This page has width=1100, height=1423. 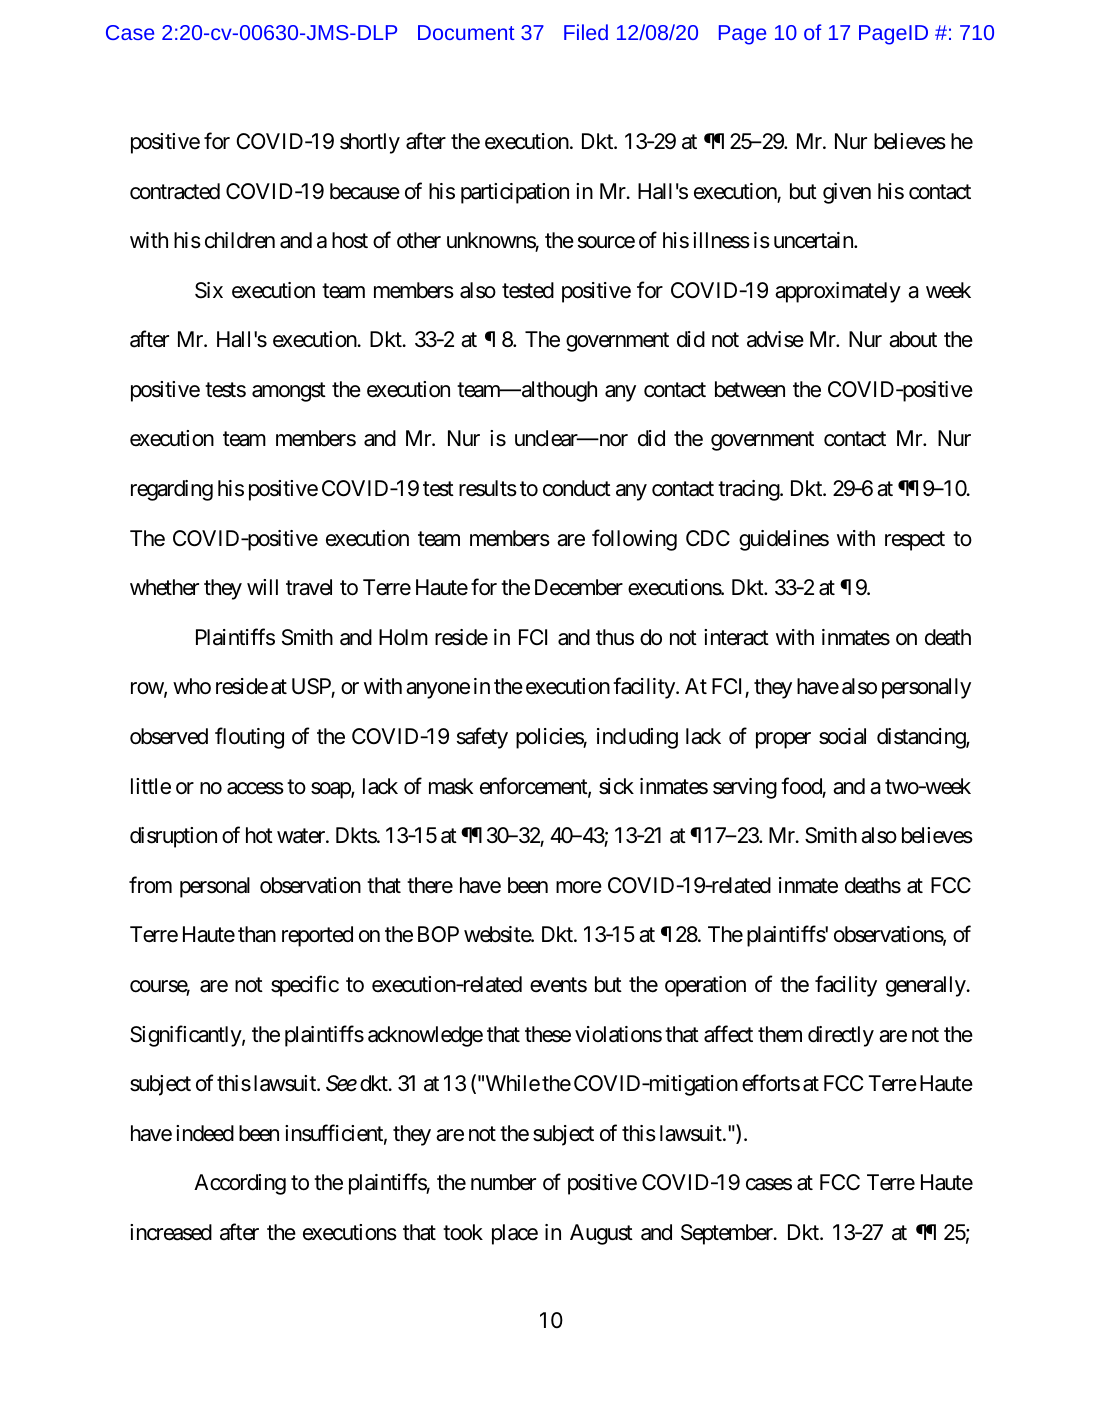 What do you see at coordinates (370, 143) in the page?
I see `shortly` at bounding box center [370, 143].
